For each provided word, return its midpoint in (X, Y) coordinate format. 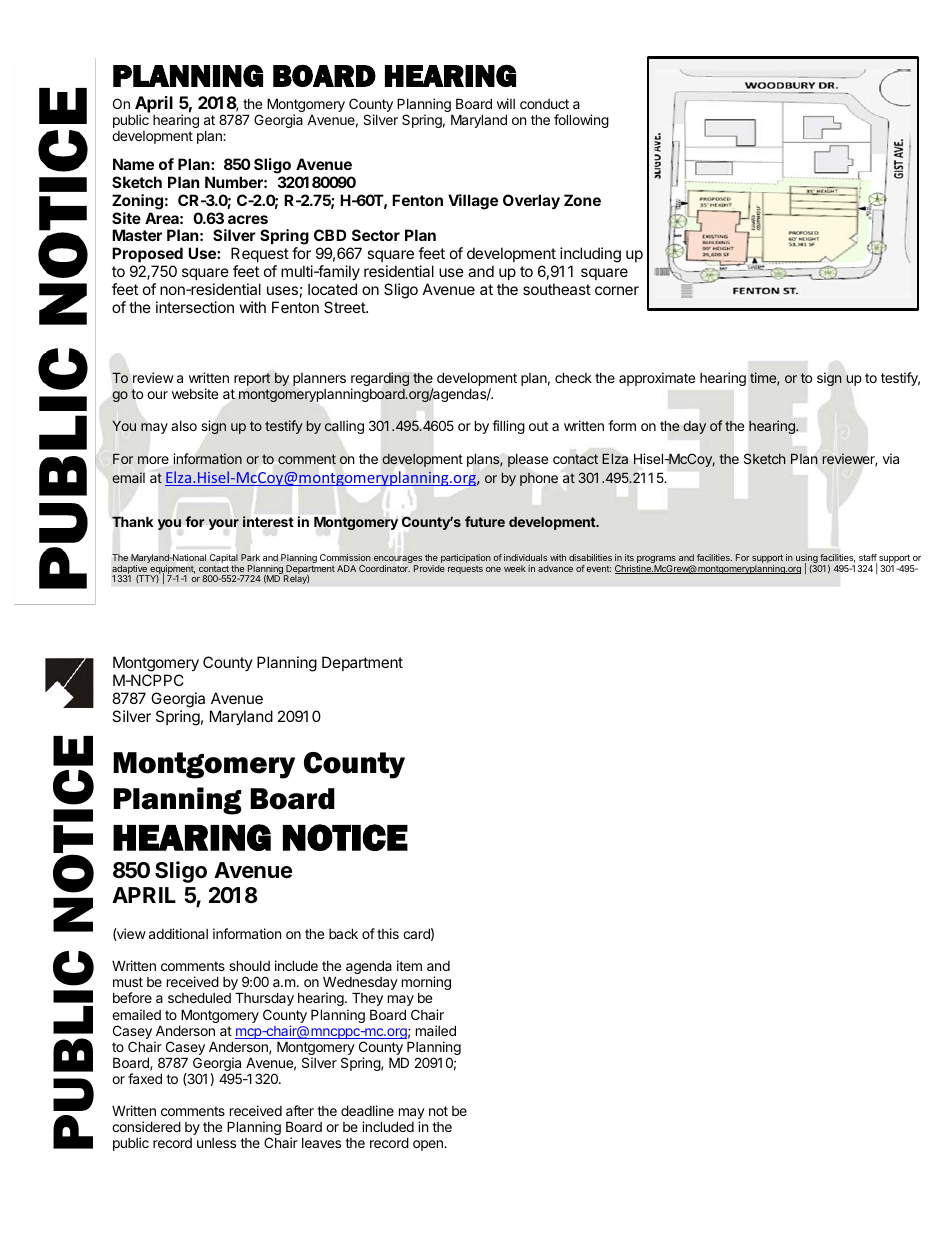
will (506, 103)
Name (133, 164)
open (429, 1145)
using (807, 560)
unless (216, 1143)
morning (426, 983)
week (515, 568)
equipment (171, 570)
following (581, 121)
